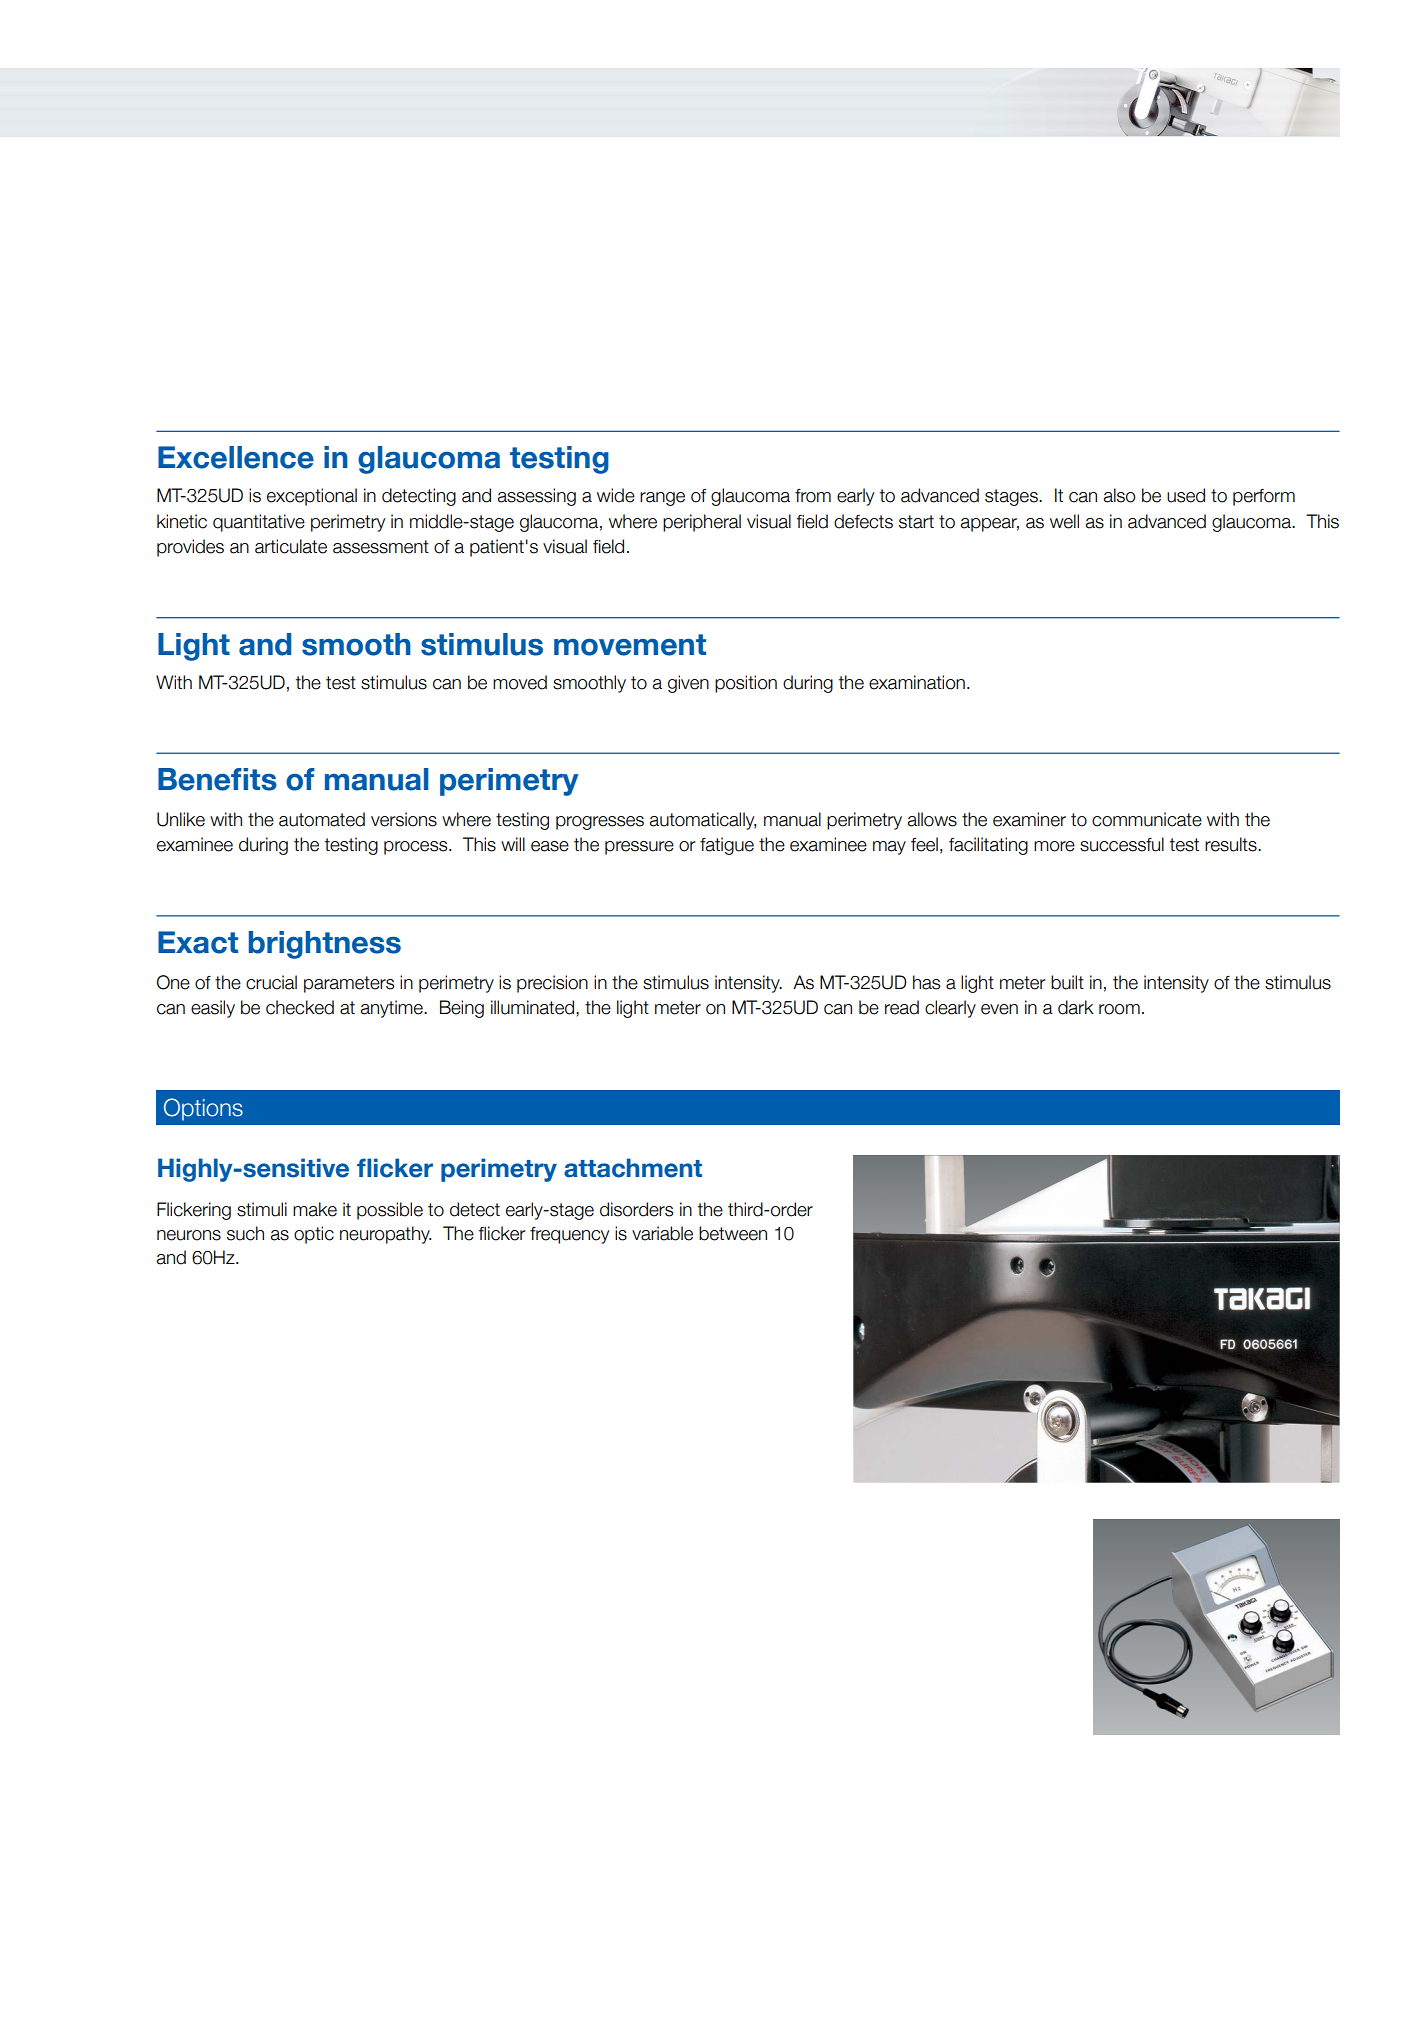  I want to click on used, so click(1186, 495).
